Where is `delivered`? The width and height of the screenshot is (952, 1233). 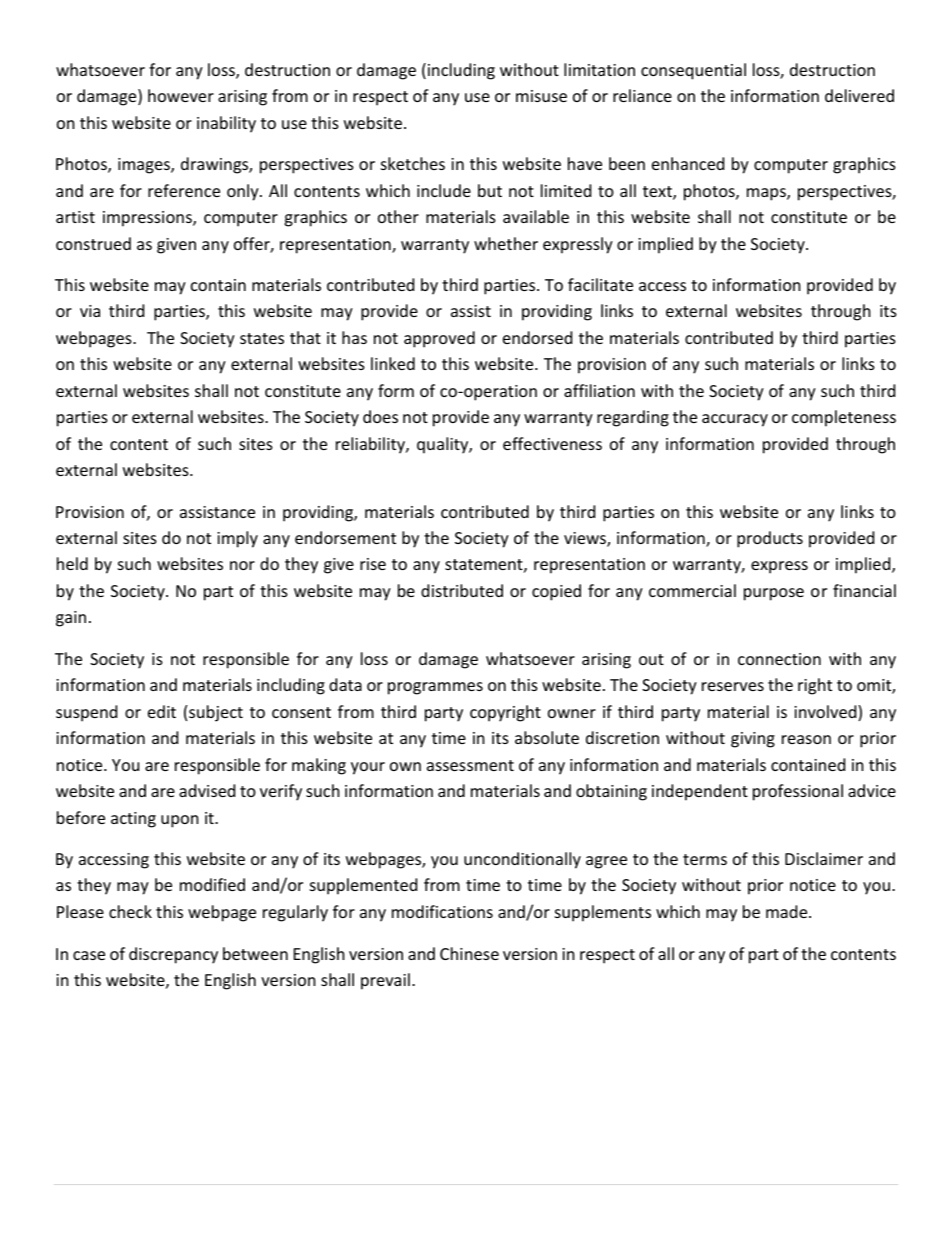 delivered is located at coordinates (859, 95).
